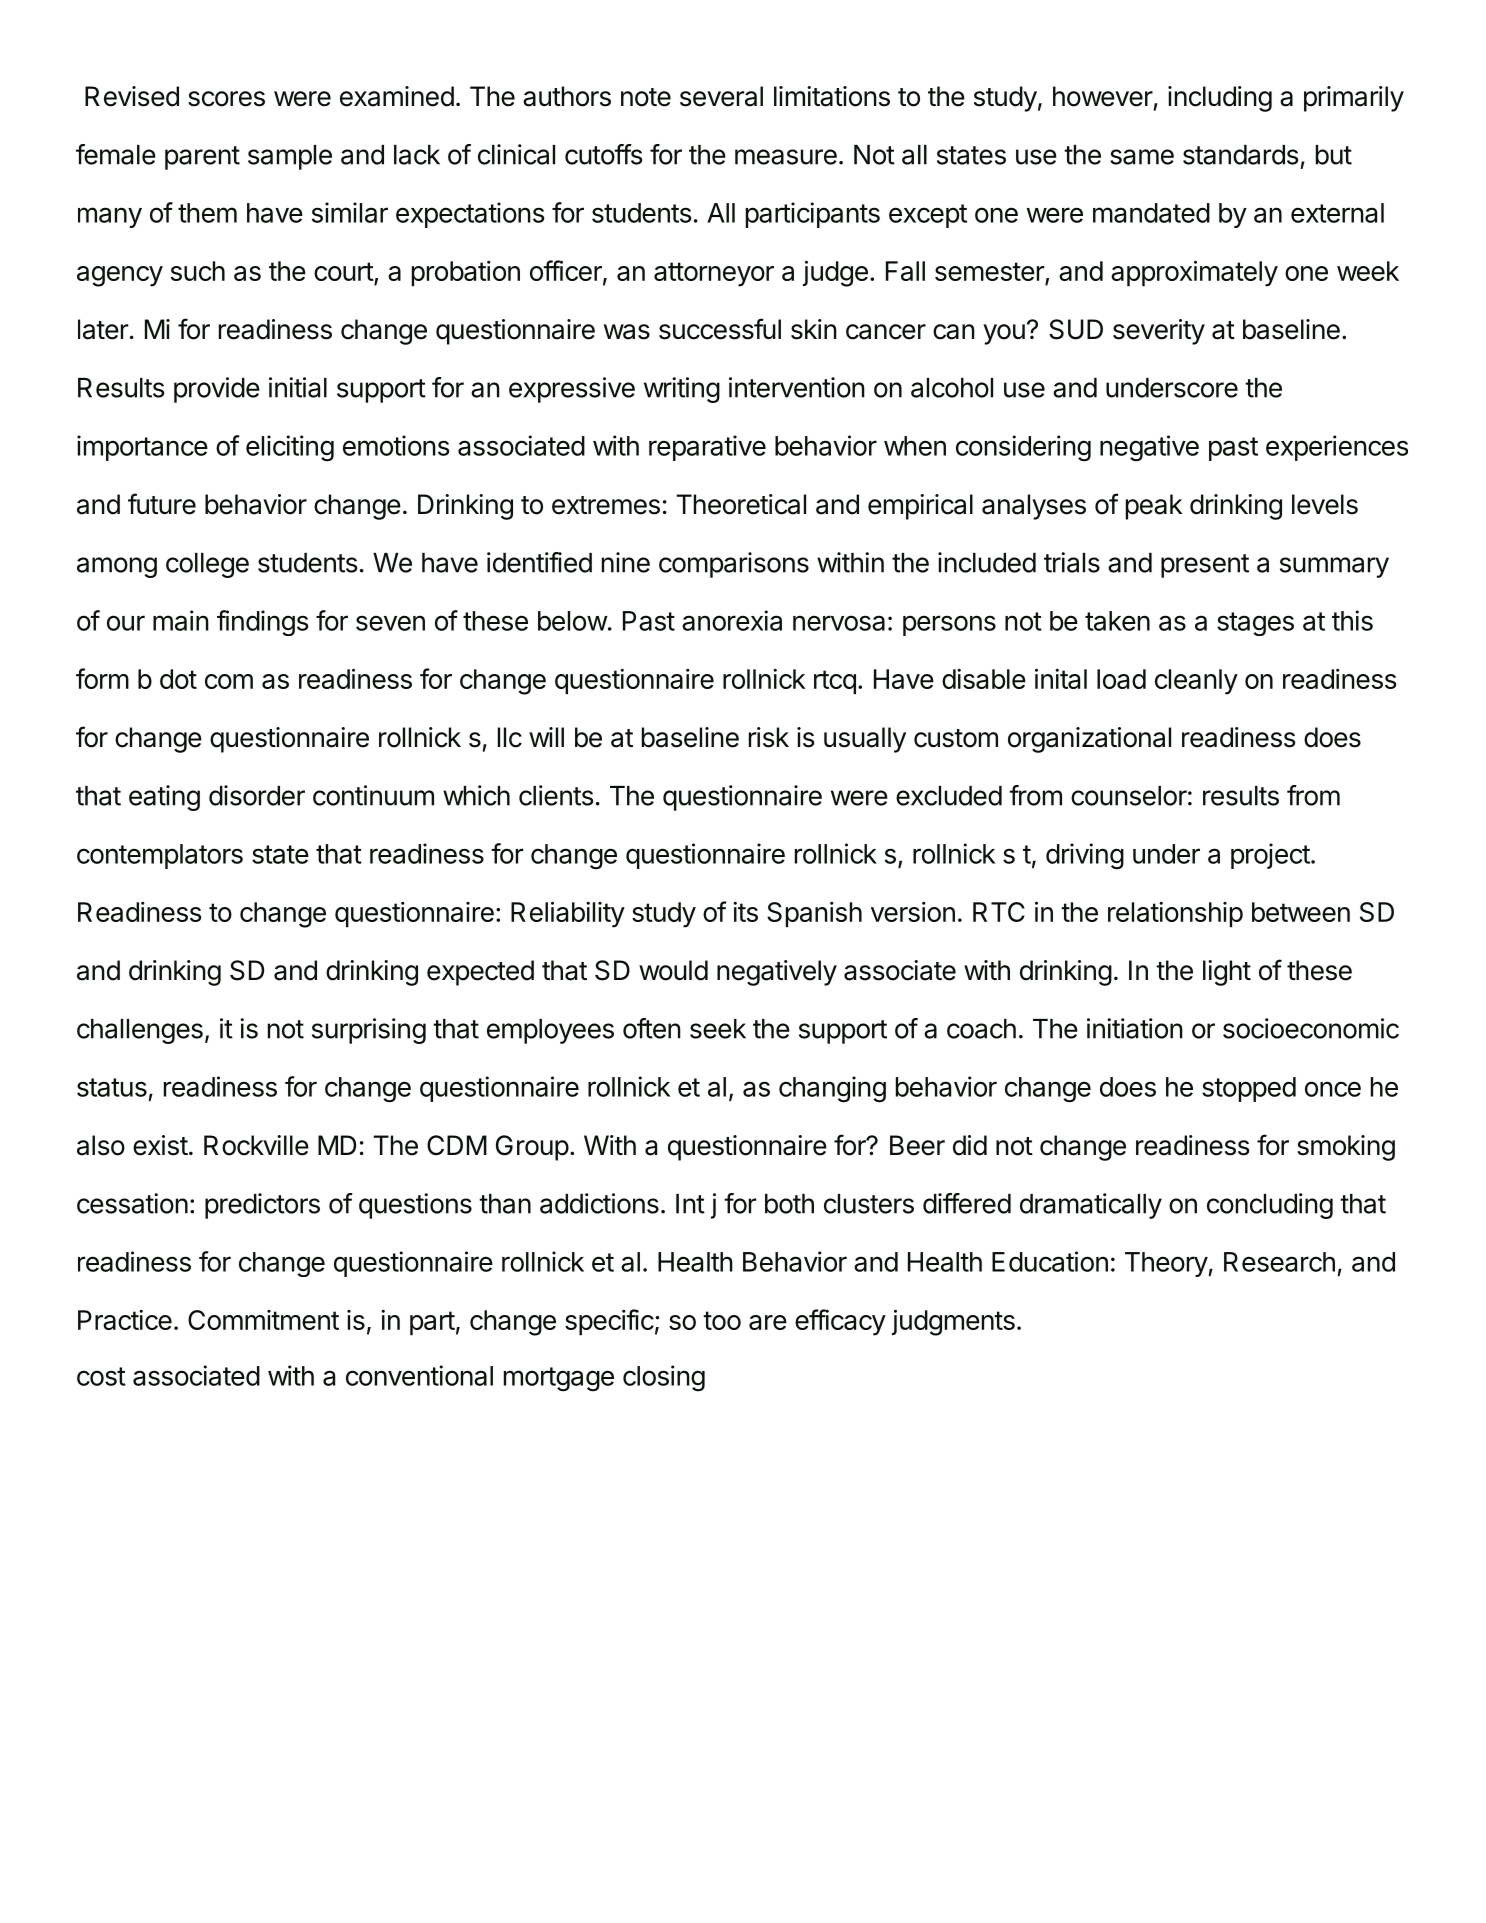 This page has height=1923, width=1486. Describe the element at coordinates (722, 1320) in the page. I see `too` at that location.
